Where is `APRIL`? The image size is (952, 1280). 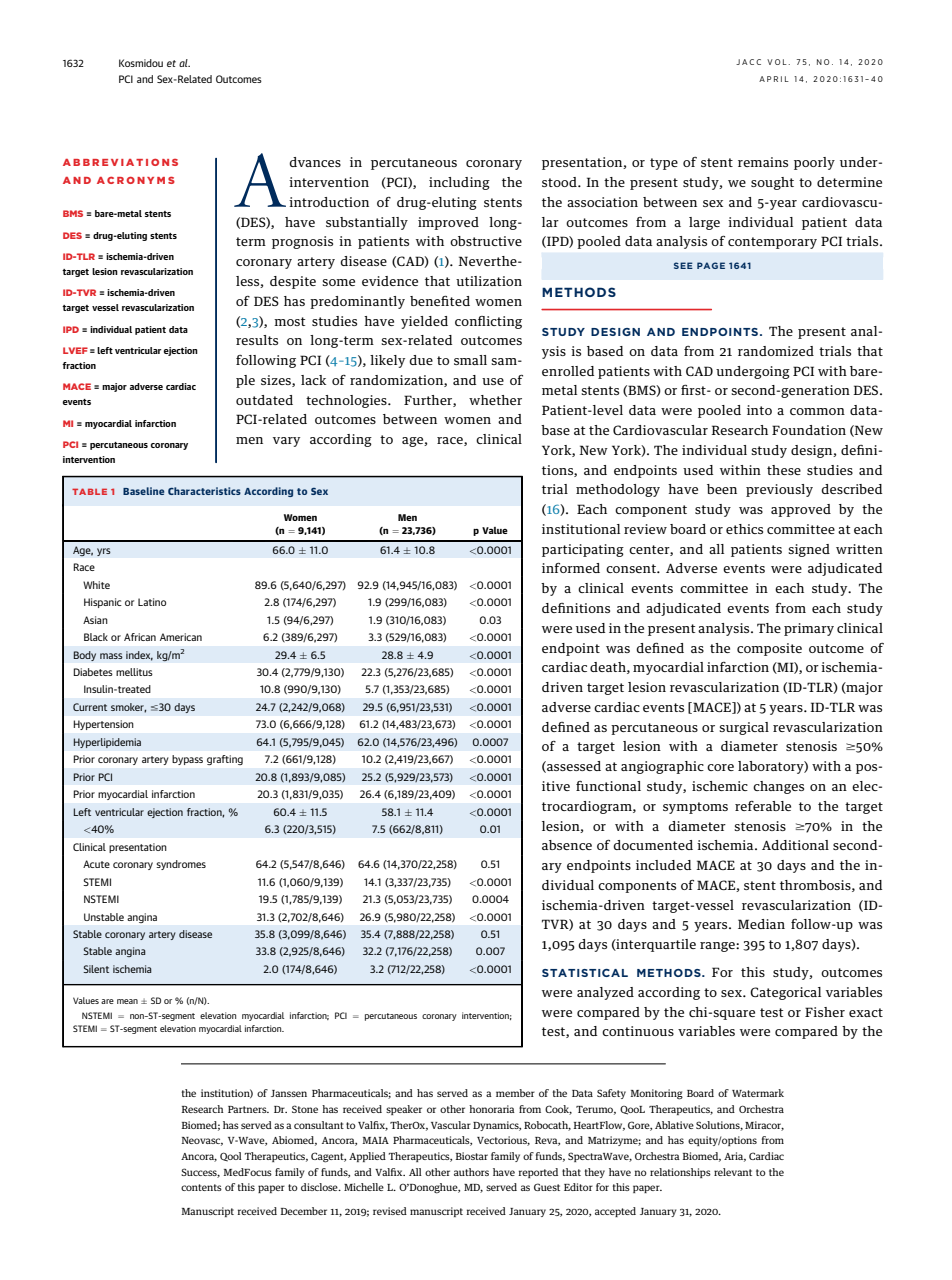
APRIL is located at coordinates (774, 79).
